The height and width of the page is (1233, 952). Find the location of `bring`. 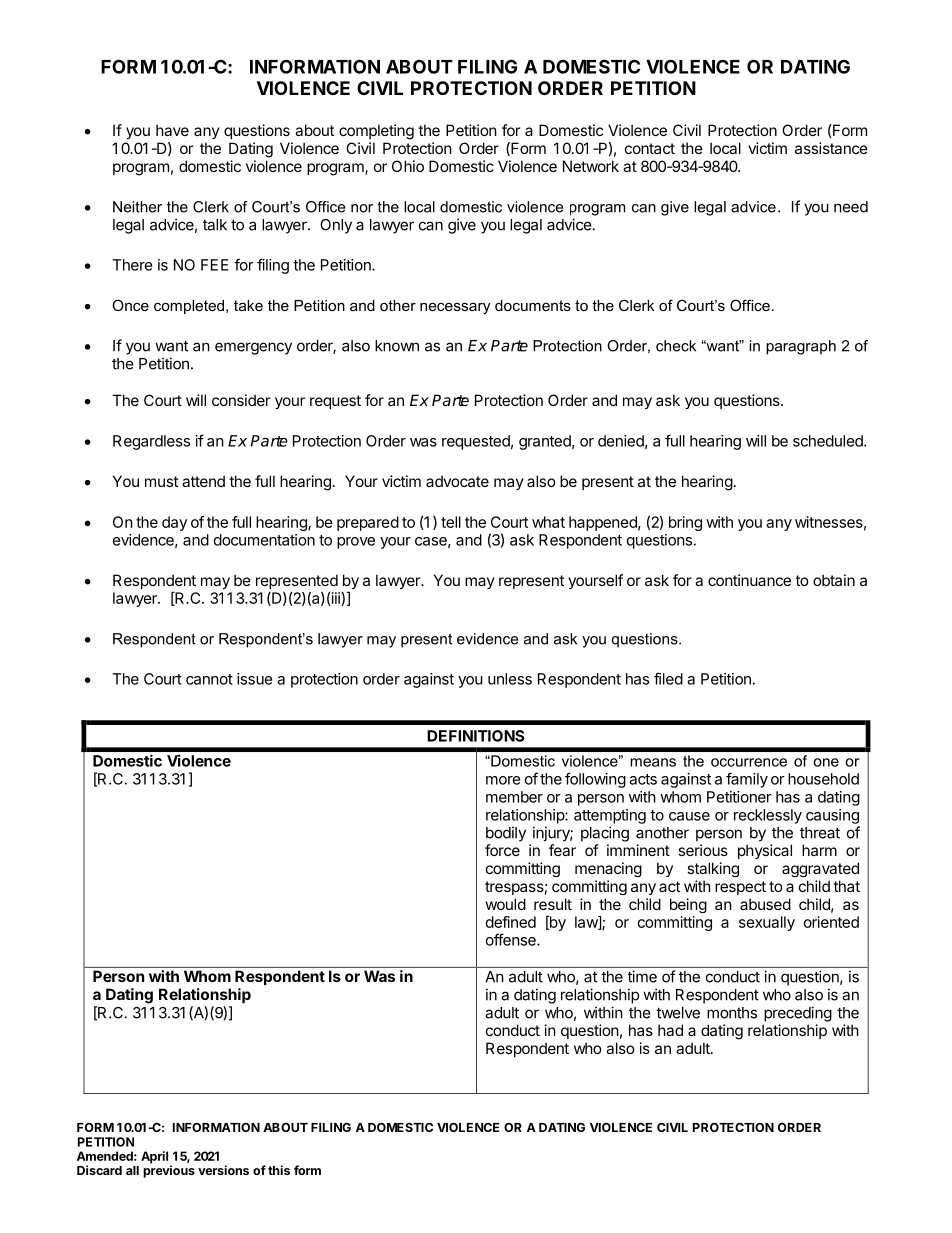

bring is located at coordinates (685, 523).
